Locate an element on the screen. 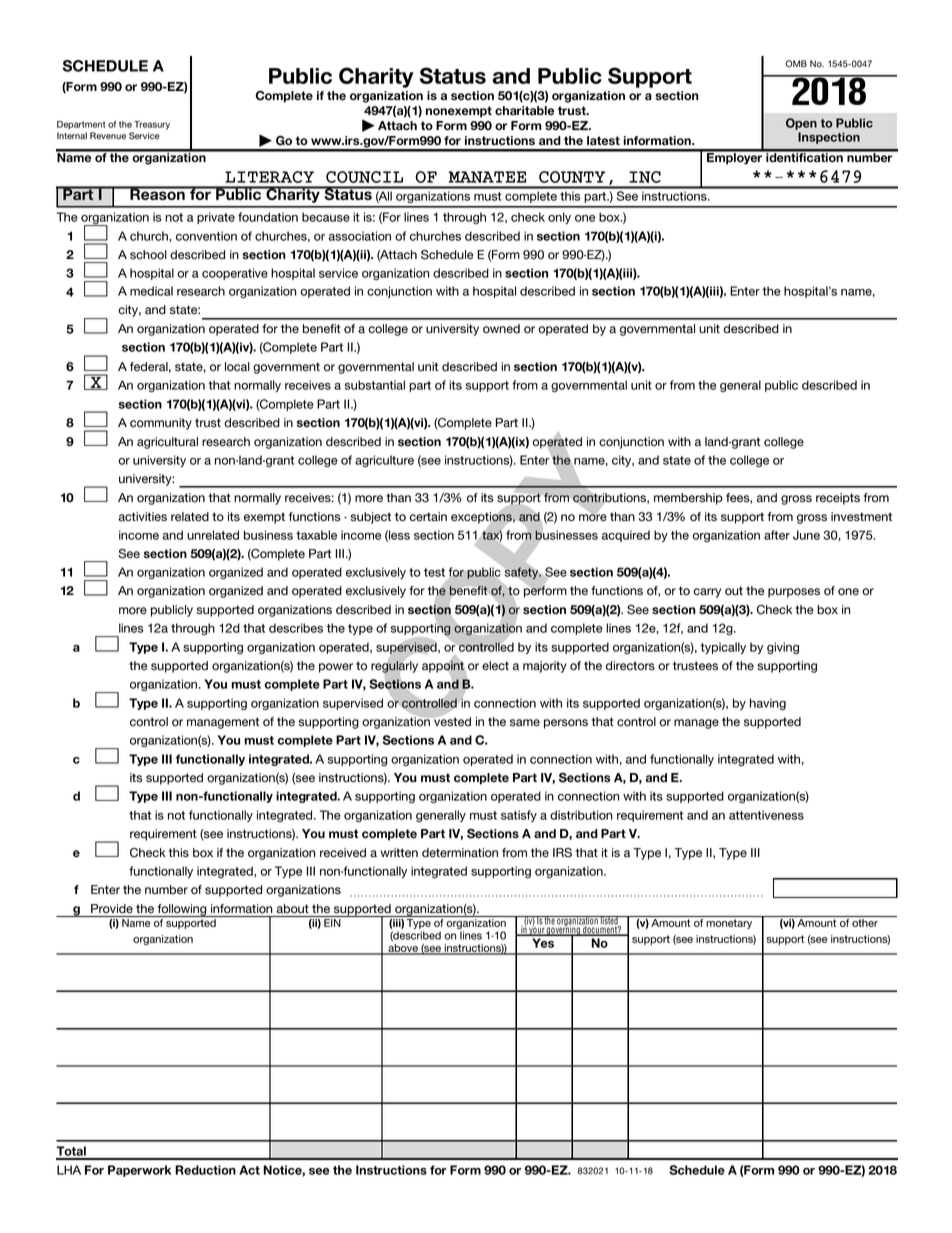  power is located at coordinates (336, 668).
